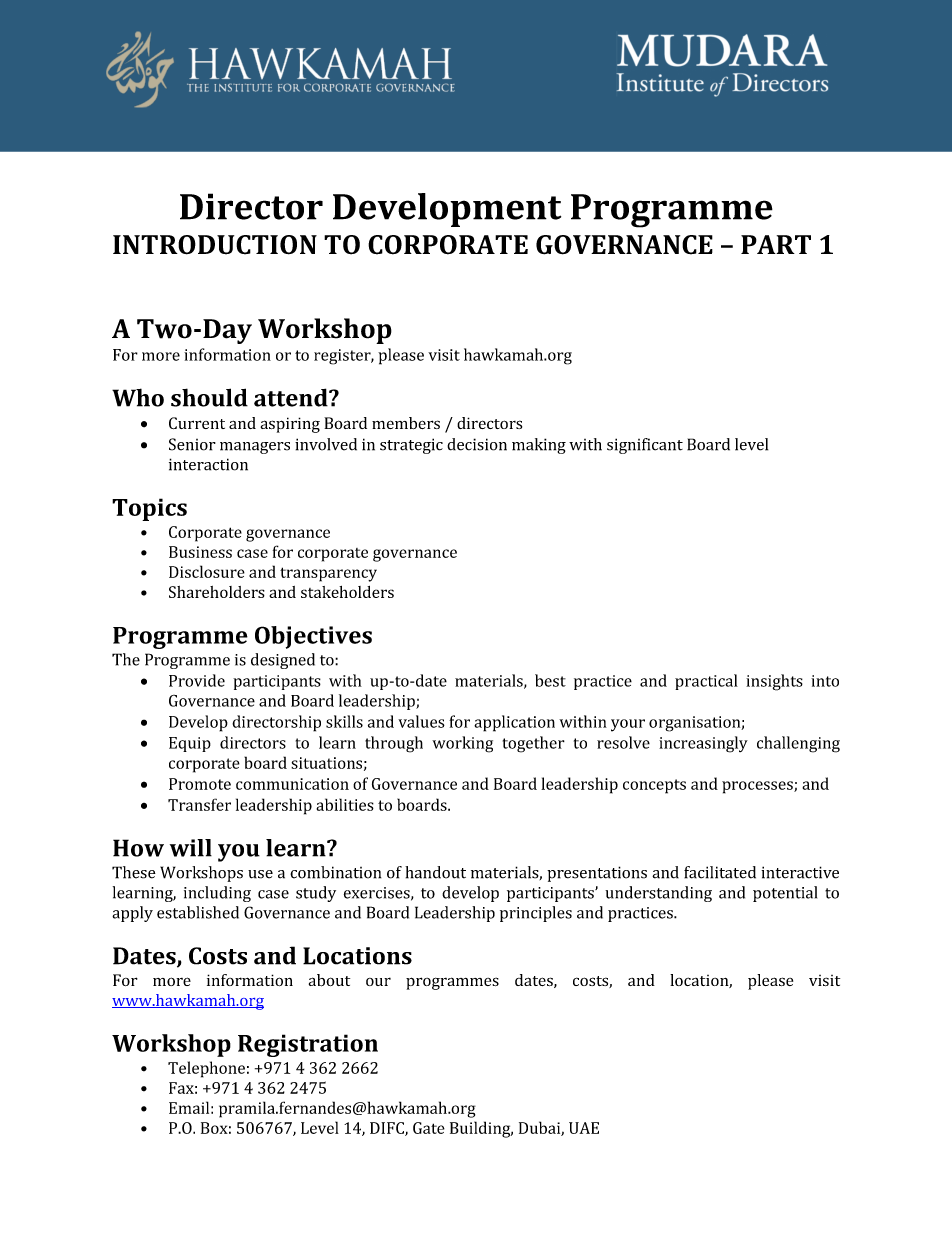 Image resolution: width=952 pixels, height=1233 pixels. I want to click on Telephone, so click(206, 1069).
